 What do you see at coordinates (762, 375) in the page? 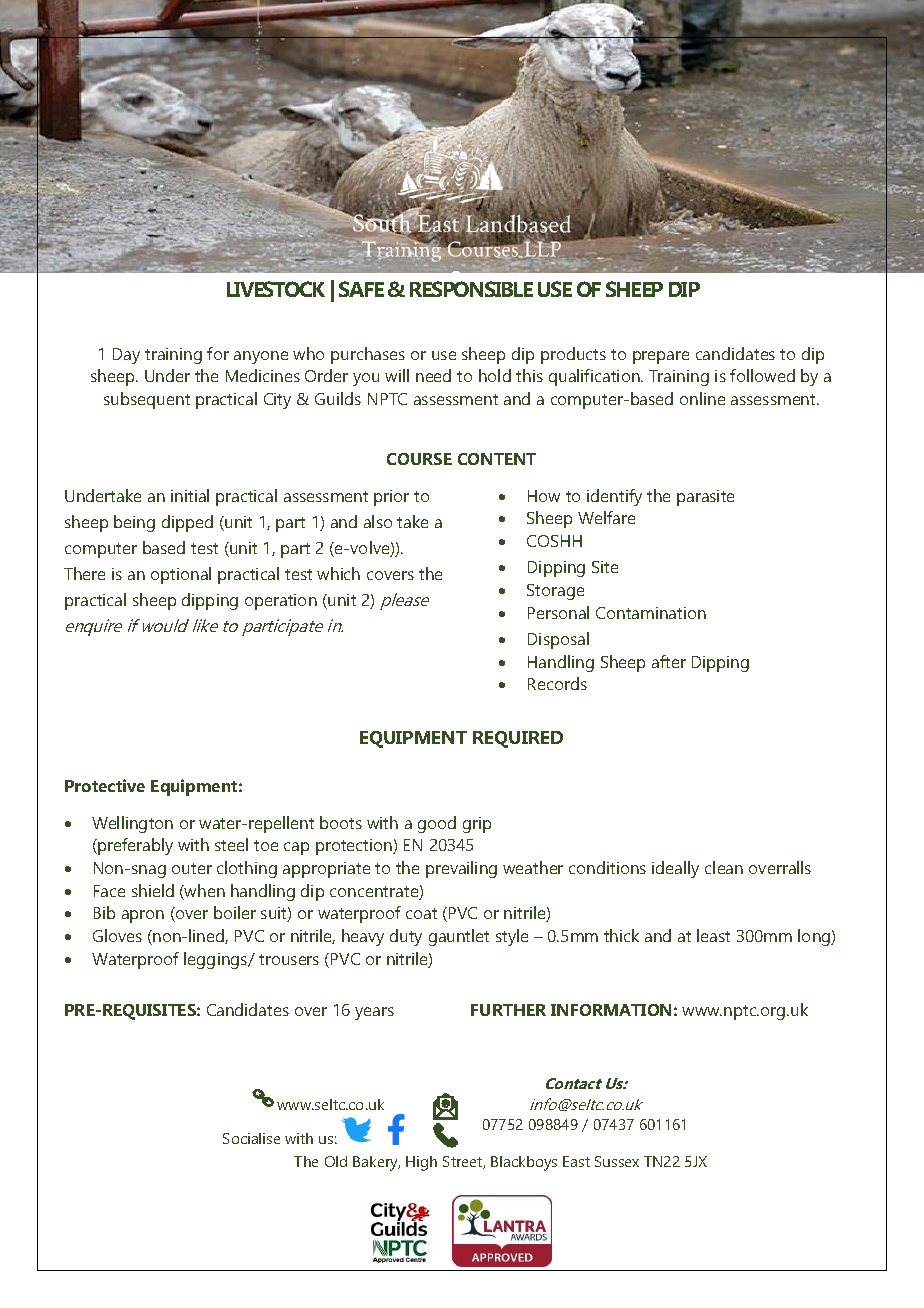
I see `followed` at bounding box center [762, 375].
